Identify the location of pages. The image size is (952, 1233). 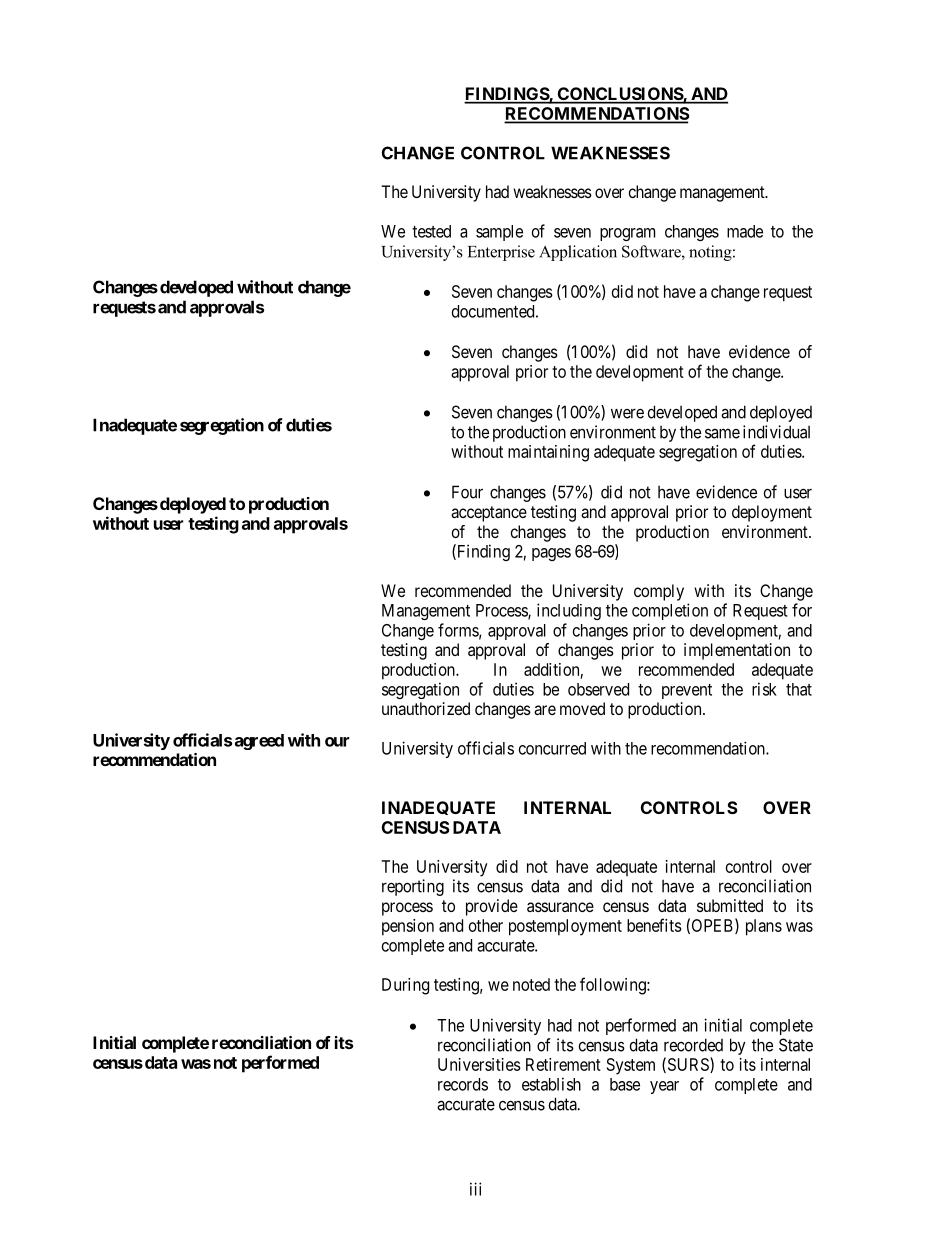
(551, 554).
